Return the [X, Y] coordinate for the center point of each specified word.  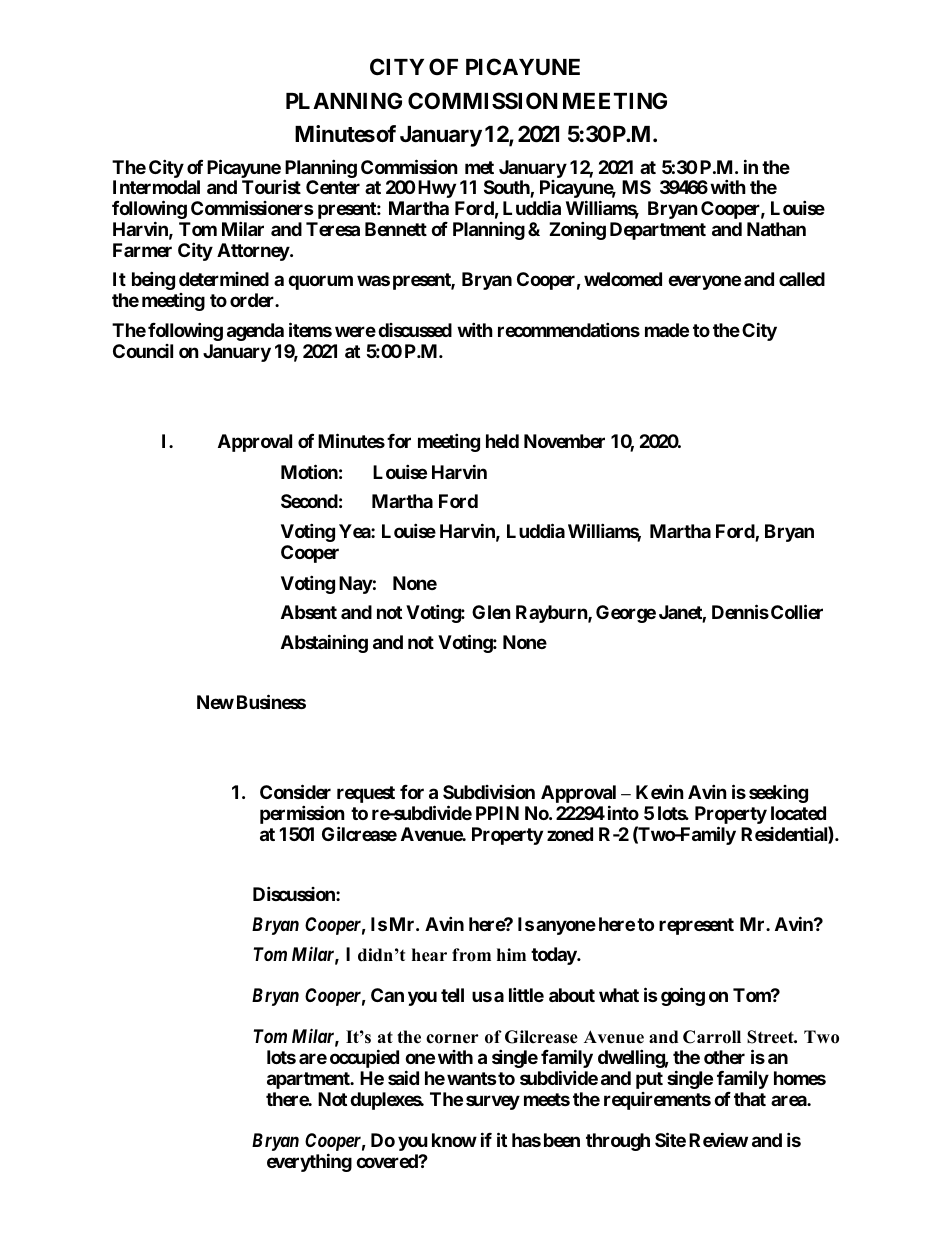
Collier [797, 611]
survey [493, 1102]
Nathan [776, 229]
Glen [491, 612]
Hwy [437, 189]
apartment [309, 1080]
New [215, 702]
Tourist [271, 186]
